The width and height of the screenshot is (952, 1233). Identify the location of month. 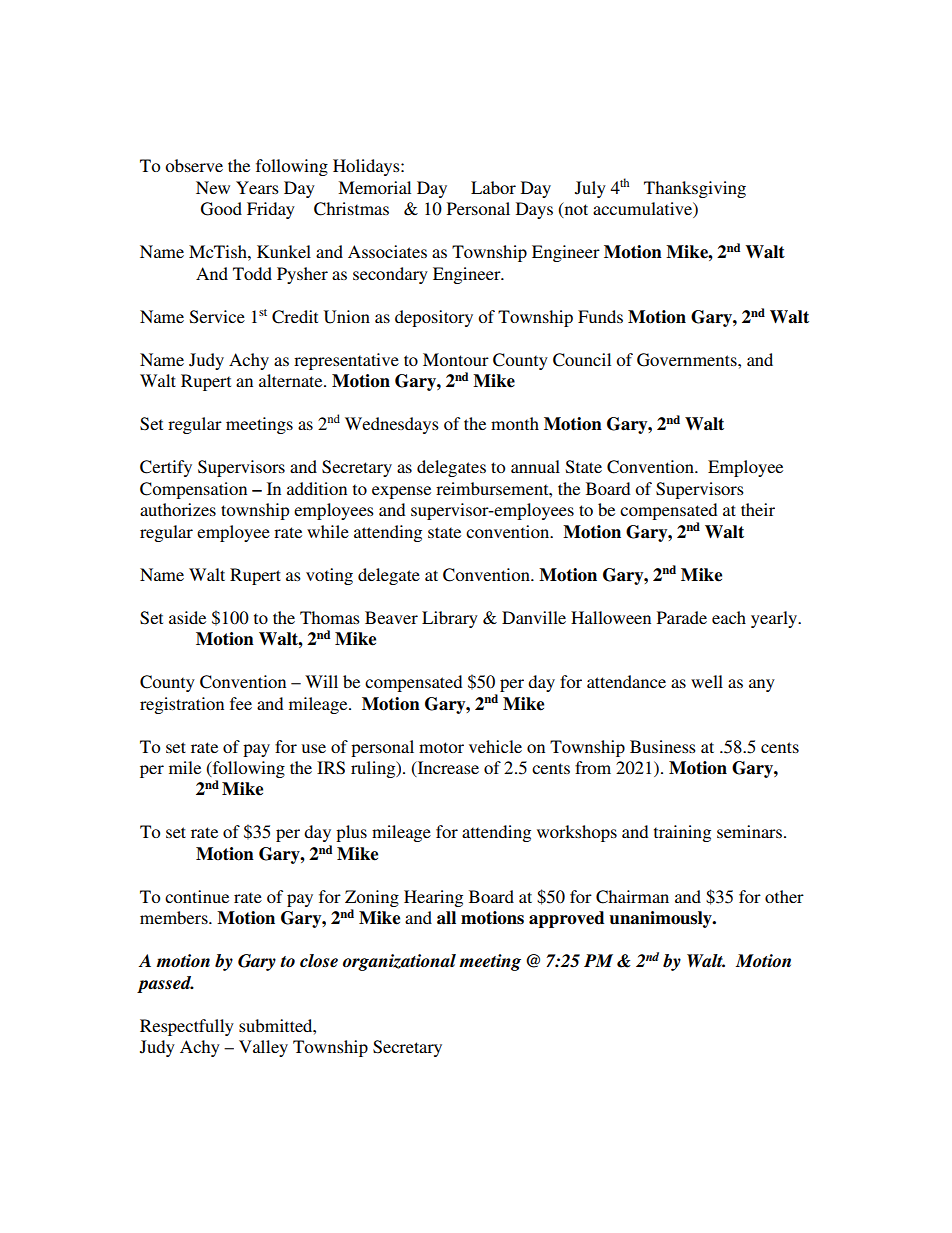
(515, 423).
